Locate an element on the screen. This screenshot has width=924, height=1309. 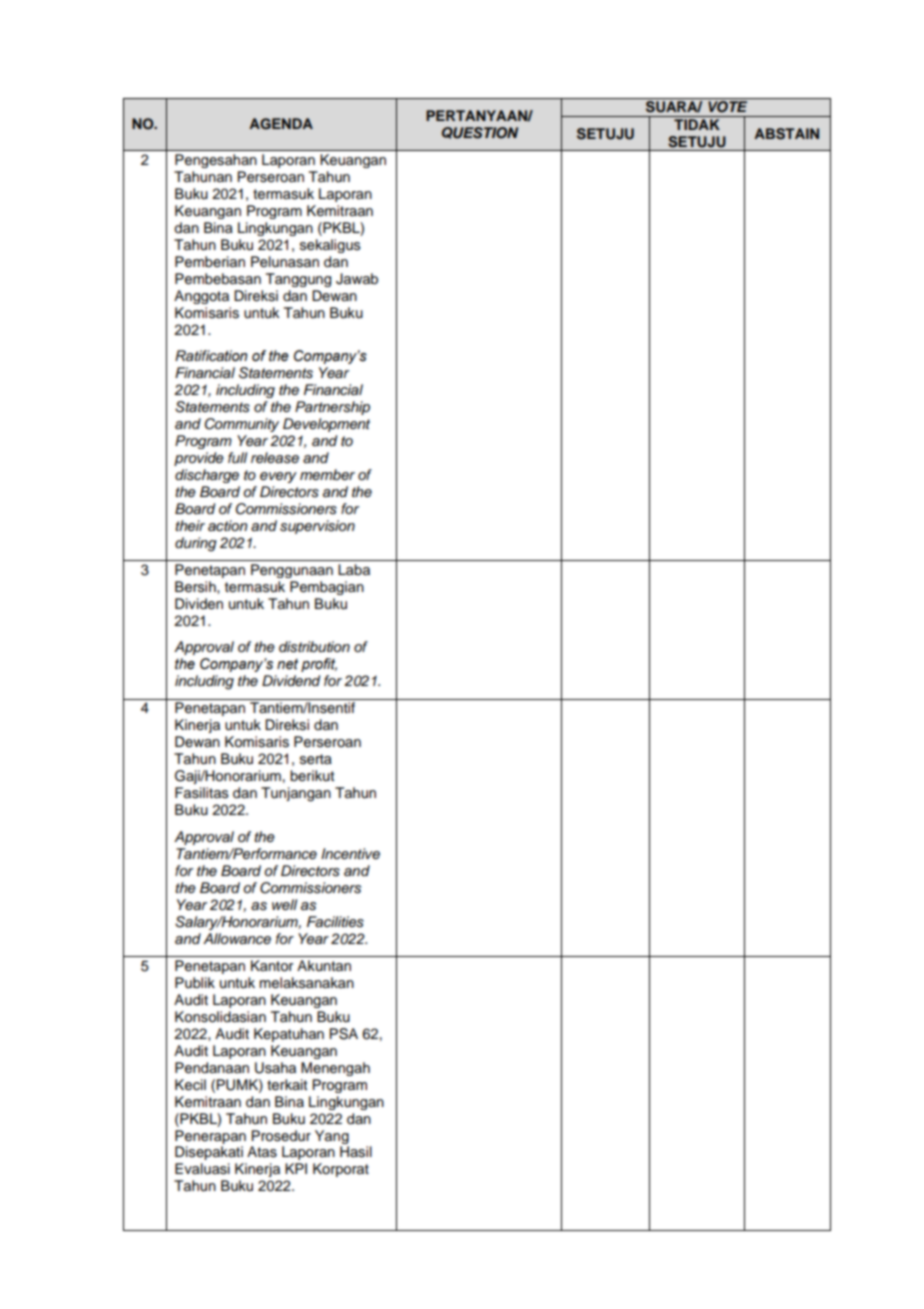
Community is located at coordinates (242, 425).
